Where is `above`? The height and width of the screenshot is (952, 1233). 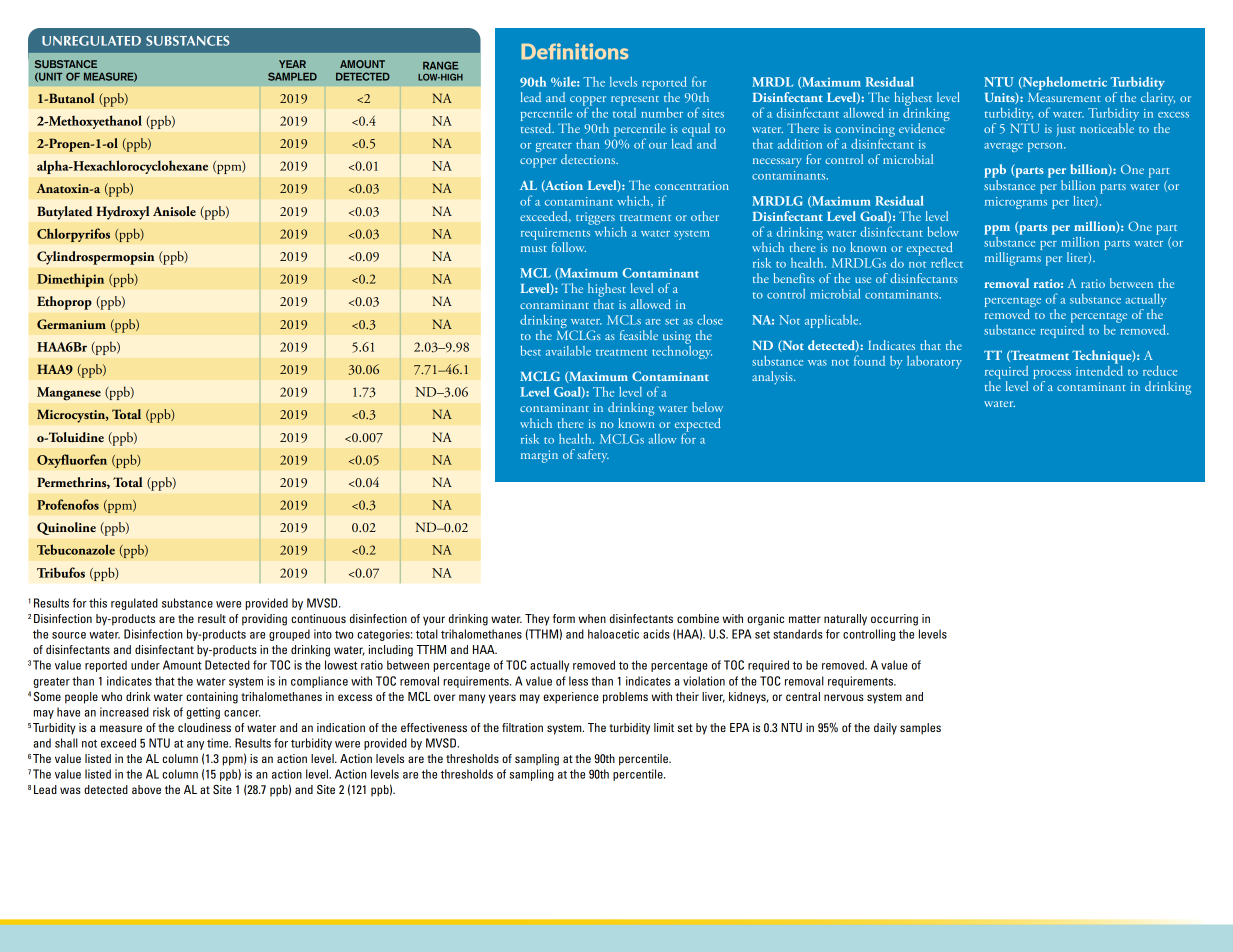
above is located at coordinates (146, 789).
